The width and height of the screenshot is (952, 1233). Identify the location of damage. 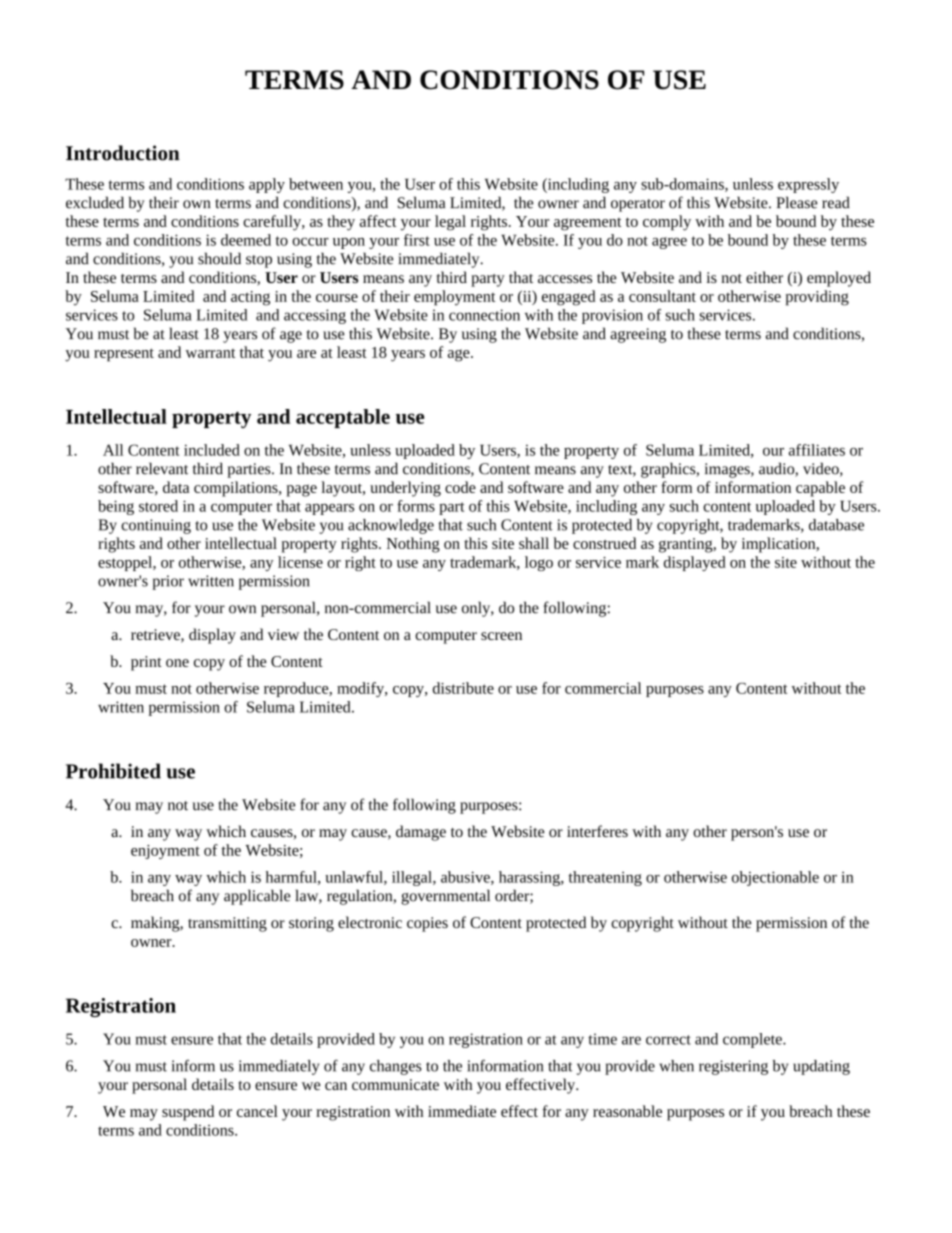
(421, 833).
